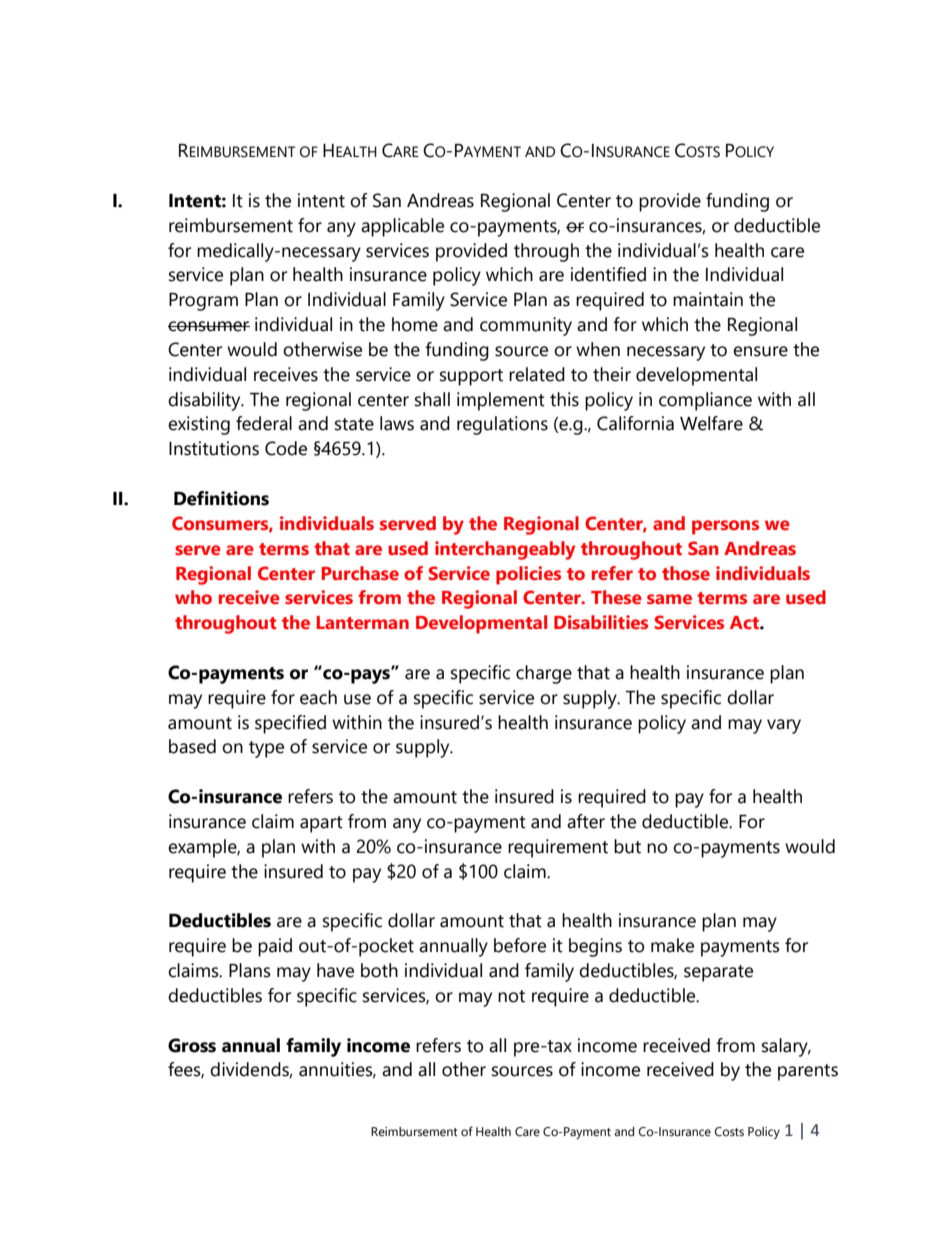  Describe the element at coordinates (402, 227) in the screenshot. I see `applicable` at that location.
